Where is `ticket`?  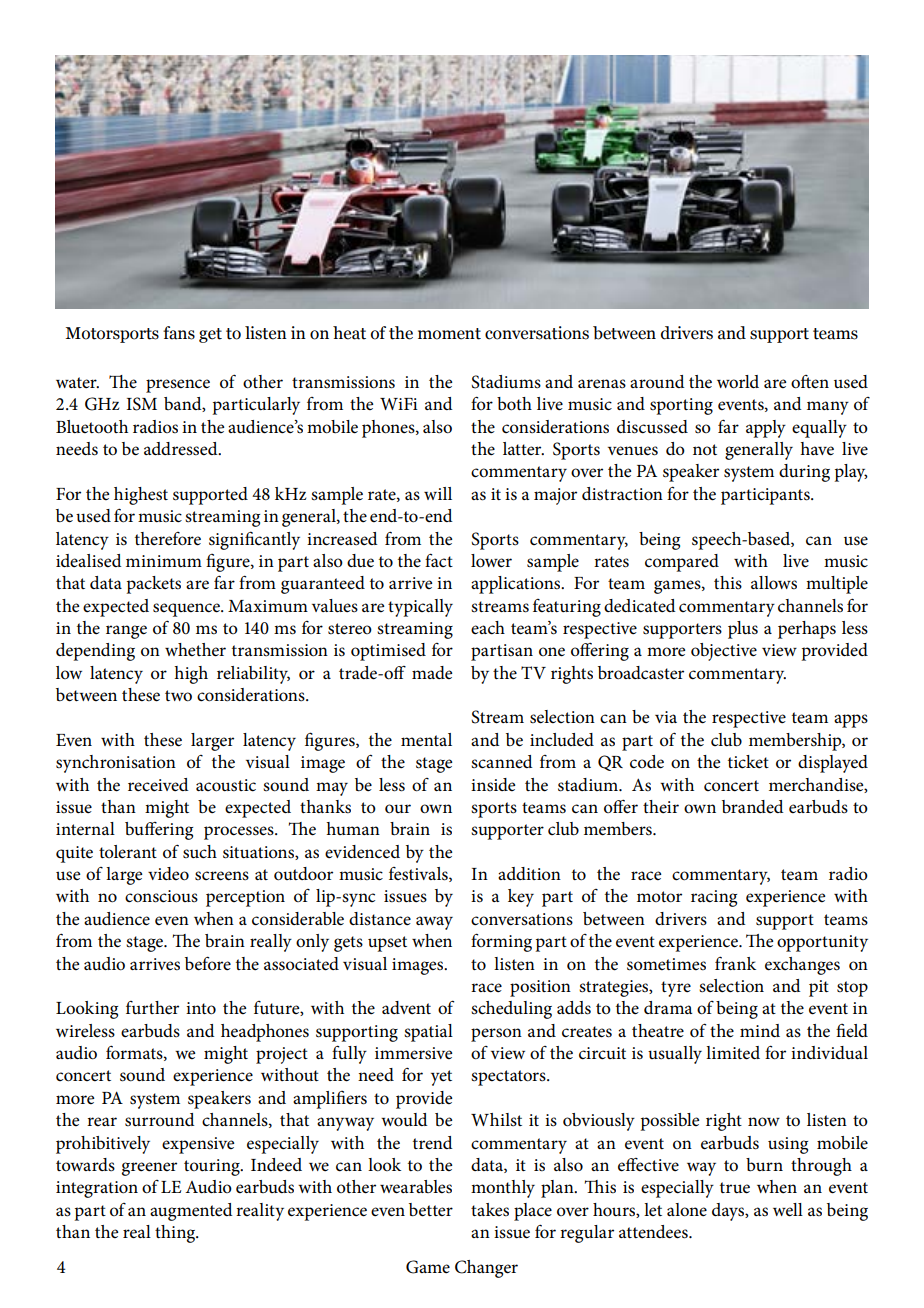 ticket is located at coordinates (748, 762).
